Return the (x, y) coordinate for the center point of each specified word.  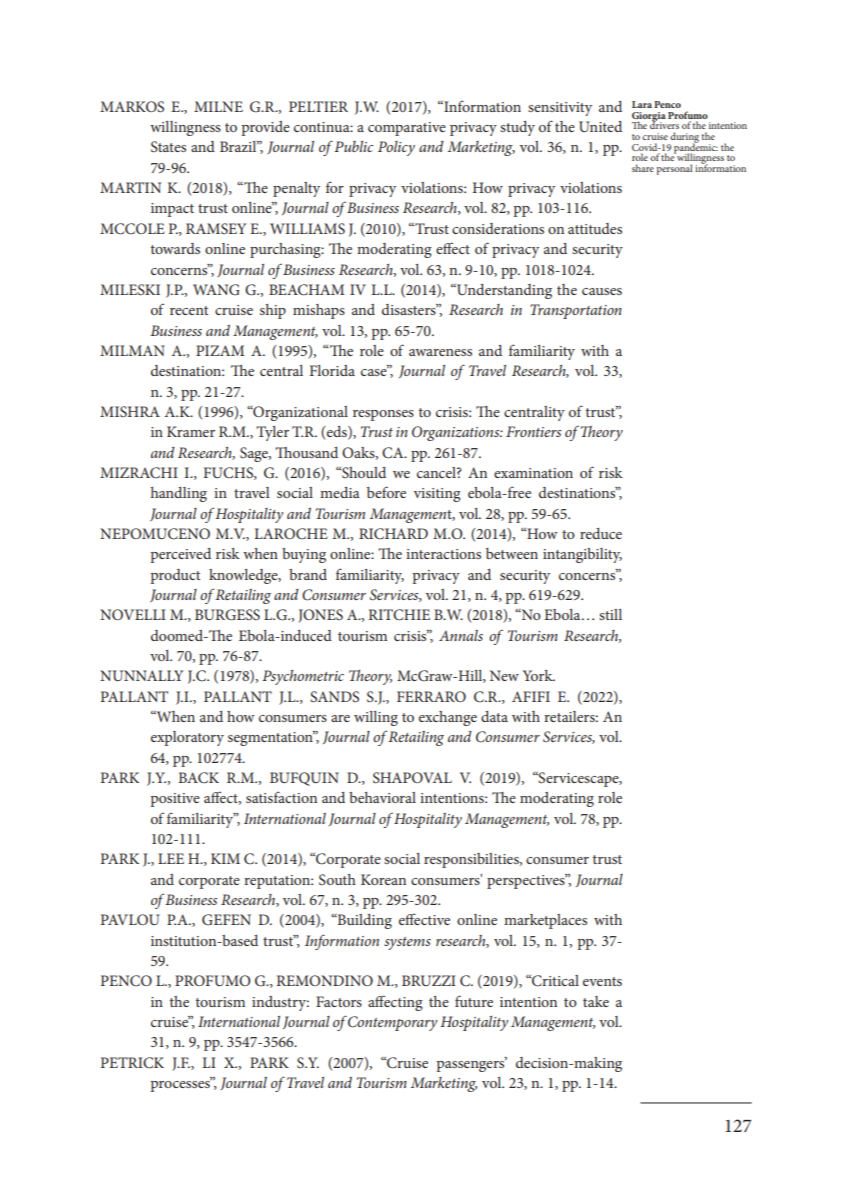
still (610, 614)
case (375, 371)
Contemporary (392, 1023)
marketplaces (545, 921)
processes (181, 1085)
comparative (407, 129)
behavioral (382, 797)
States (168, 147)
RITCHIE (399, 615)
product (175, 576)
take (596, 1001)
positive (175, 800)
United (600, 126)
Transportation (576, 311)
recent (189, 310)
